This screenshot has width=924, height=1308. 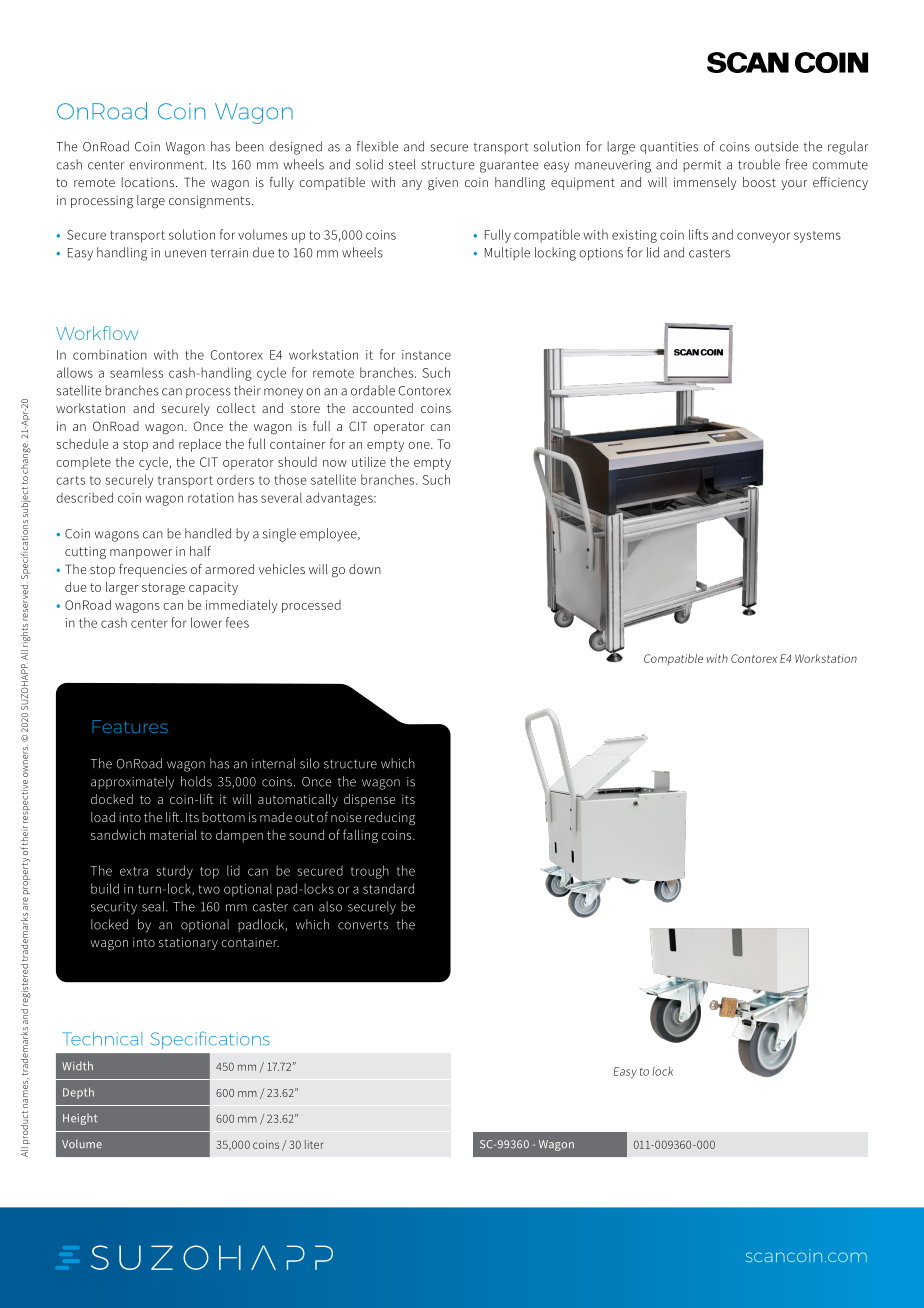 I want to click on reducing, so click(x=390, y=818).
